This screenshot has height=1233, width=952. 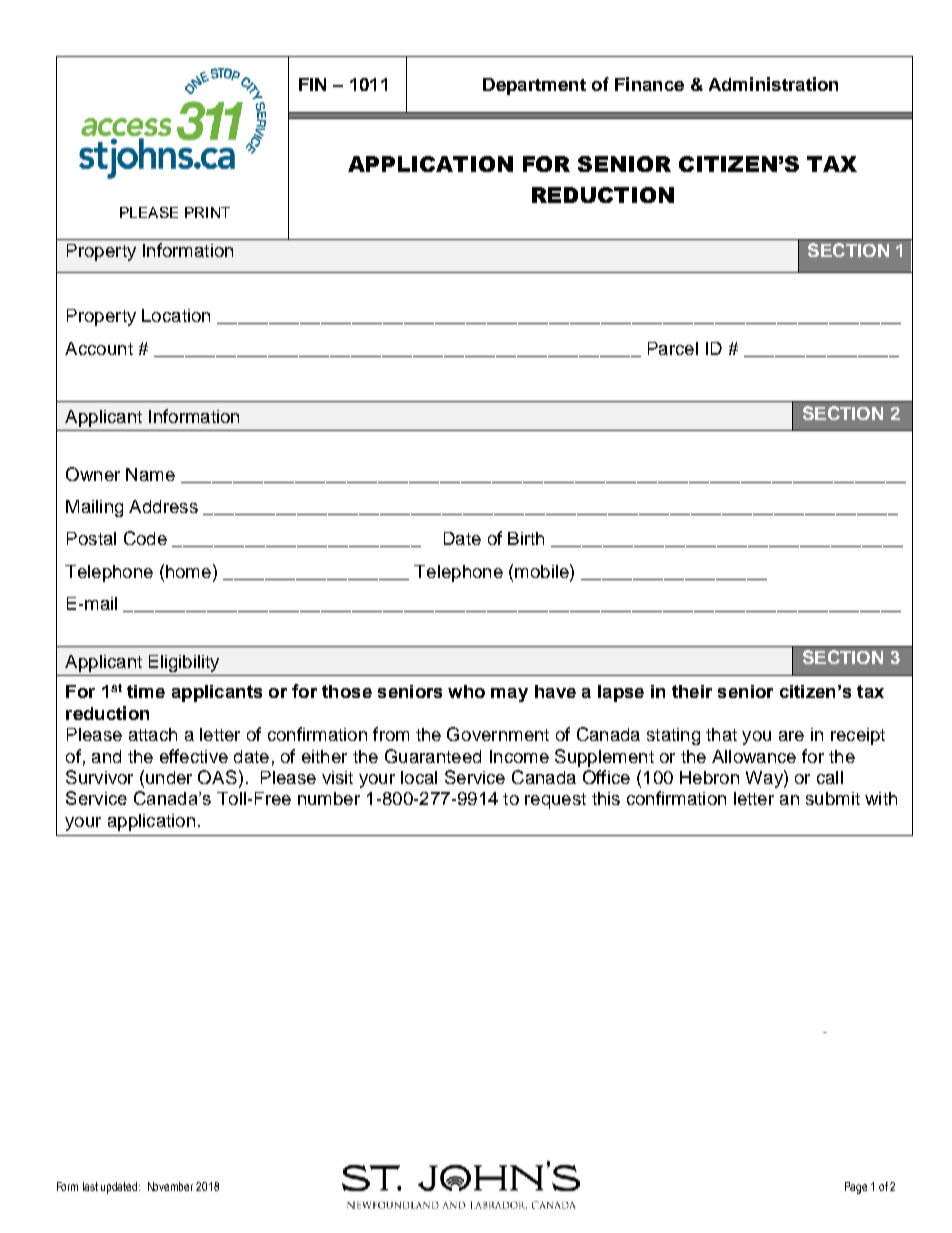 I want to click on November, so click(x=170, y=1186).
